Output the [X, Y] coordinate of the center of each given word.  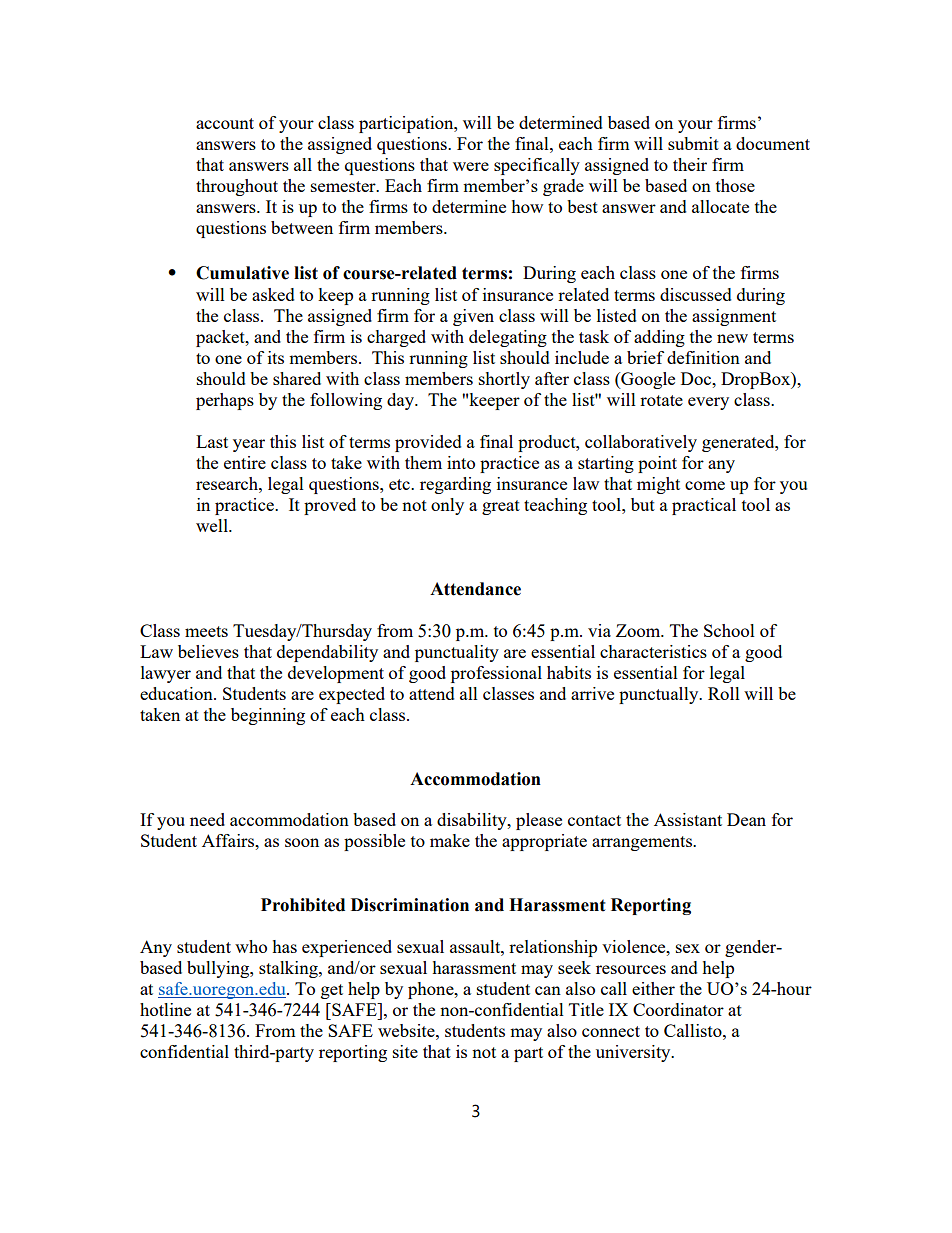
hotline [165, 1009]
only [447, 506]
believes [208, 651]
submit [693, 143]
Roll [724, 693]
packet [221, 338]
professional [496, 674]
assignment [734, 317]
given [473, 317]
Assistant [688, 819]
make [450, 840]
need [207, 819]
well [213, 525]
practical [704, 506]
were [471, 166]
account [225, 123]
